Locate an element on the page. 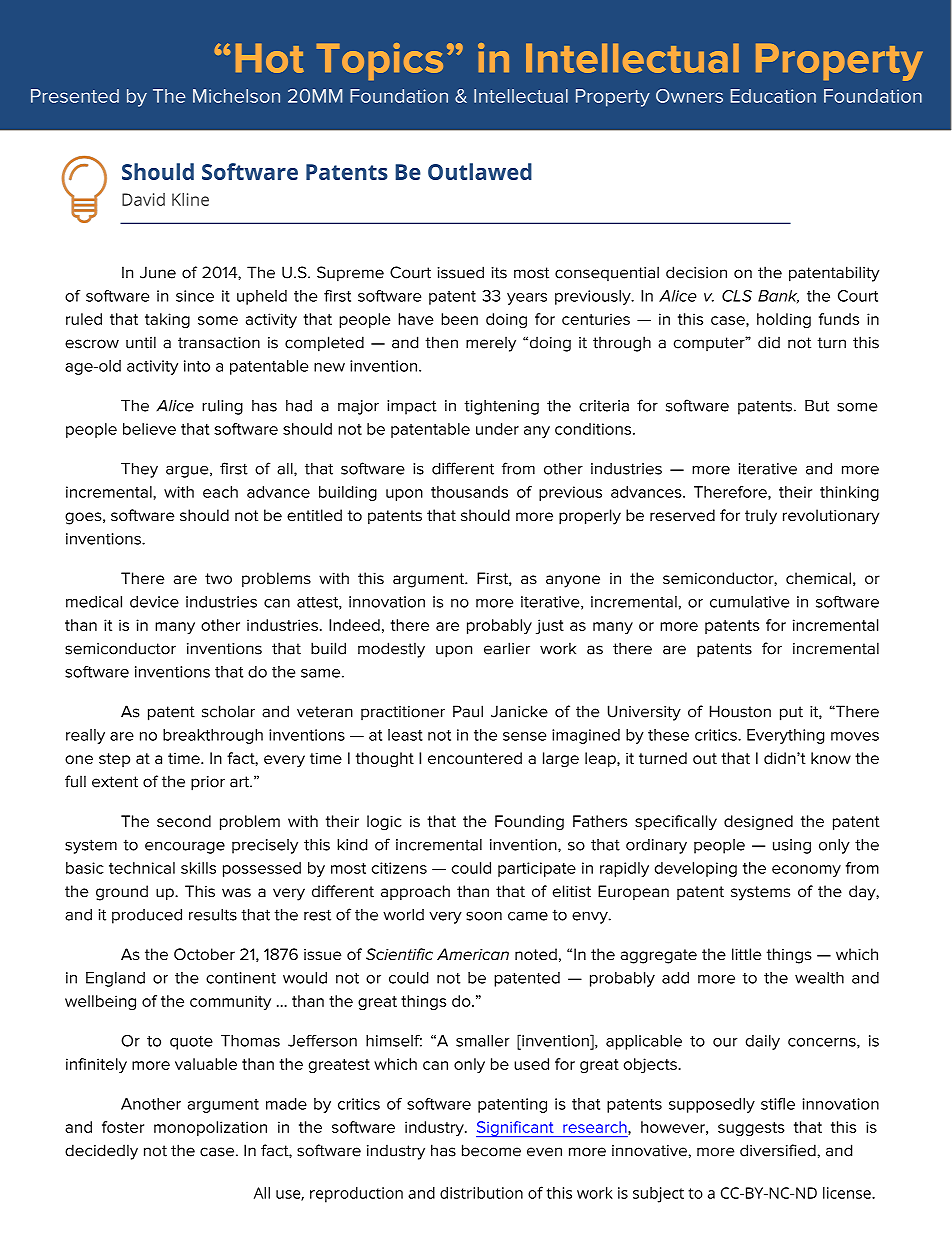  Paul is located at coordinates (468, 711).
